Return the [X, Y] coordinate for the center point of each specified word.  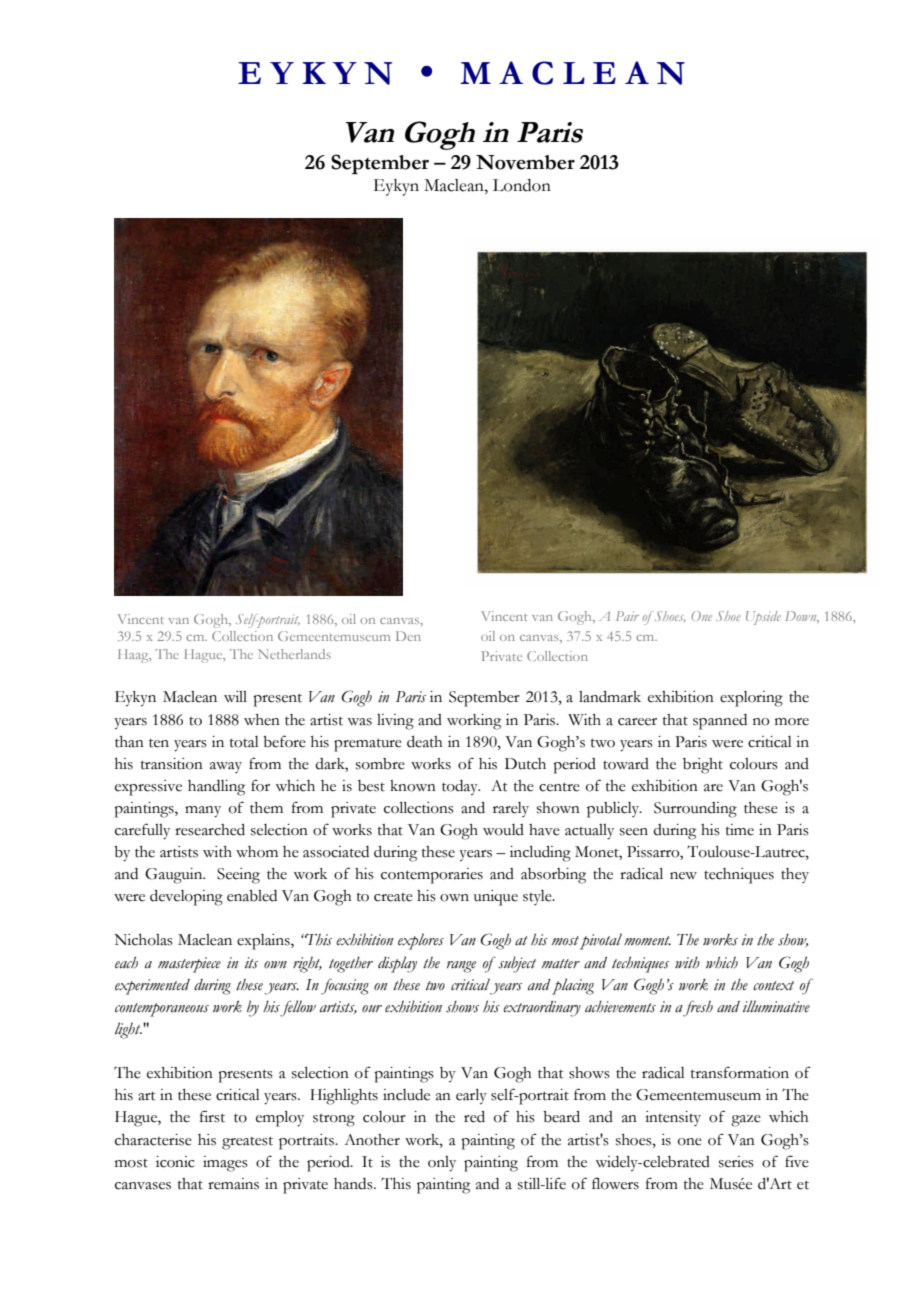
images [225, 1164]
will [235, 696]
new [683, 876]
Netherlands [294, 654]
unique [496, 898]
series [736, 1162]
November [525, 162]
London [522, 185]
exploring [751, 699]
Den [408, 636]
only [442, 1164]
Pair [627, 616]
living [395, 722]
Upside [763, 618]
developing [186, 898]
